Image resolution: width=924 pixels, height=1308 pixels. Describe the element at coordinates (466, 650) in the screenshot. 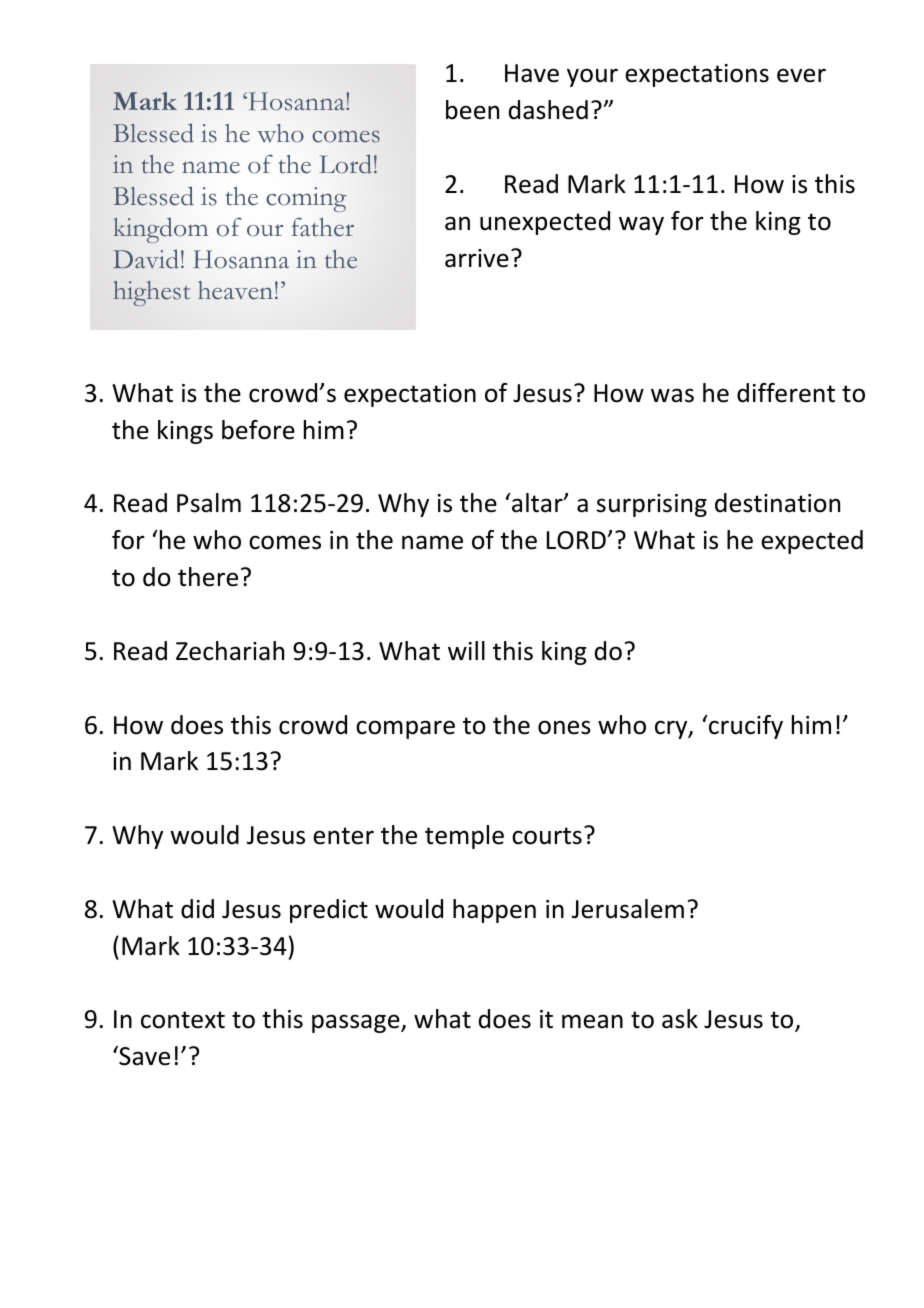

I see `will` at that location.
